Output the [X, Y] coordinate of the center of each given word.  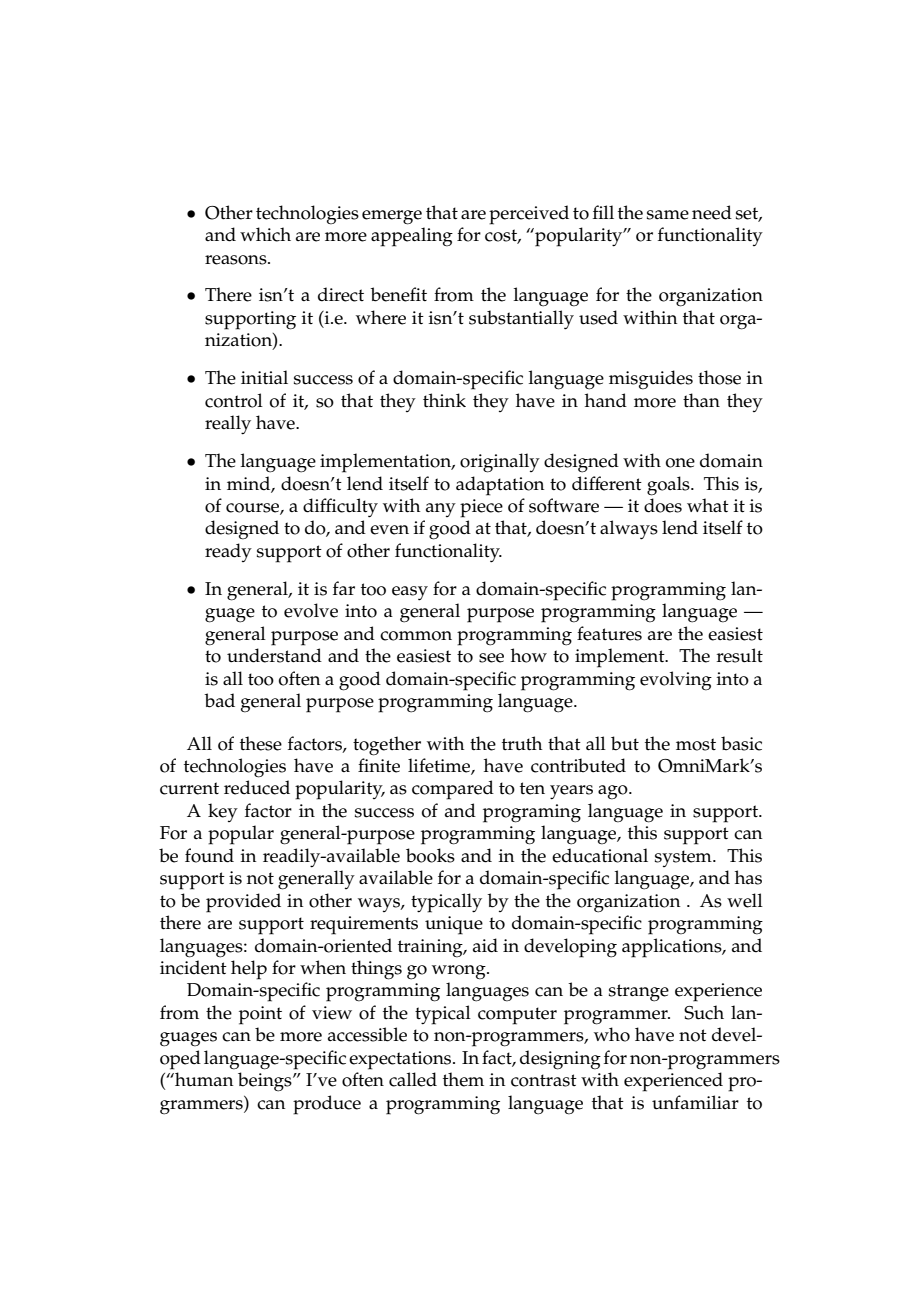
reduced [257, 787]
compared [453, 790]
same [668, 215]
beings [266, 1082]
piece [481, 508]
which [265, 234]
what [708, 505]
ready [228, 552]
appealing [412, 237]
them [463, 1079]
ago [614, 792]
